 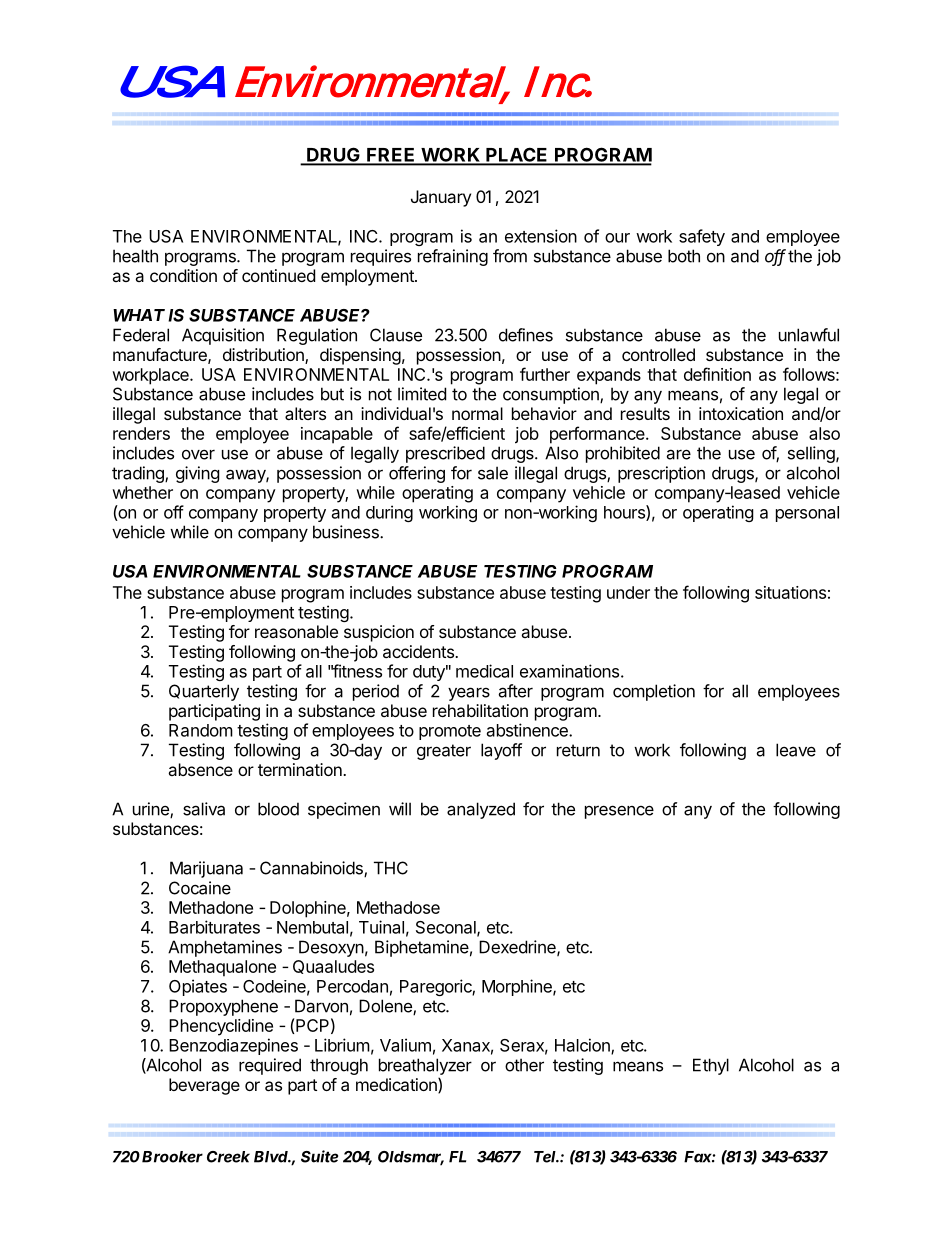 I want to click on medical, so click(x=484, y=671).
